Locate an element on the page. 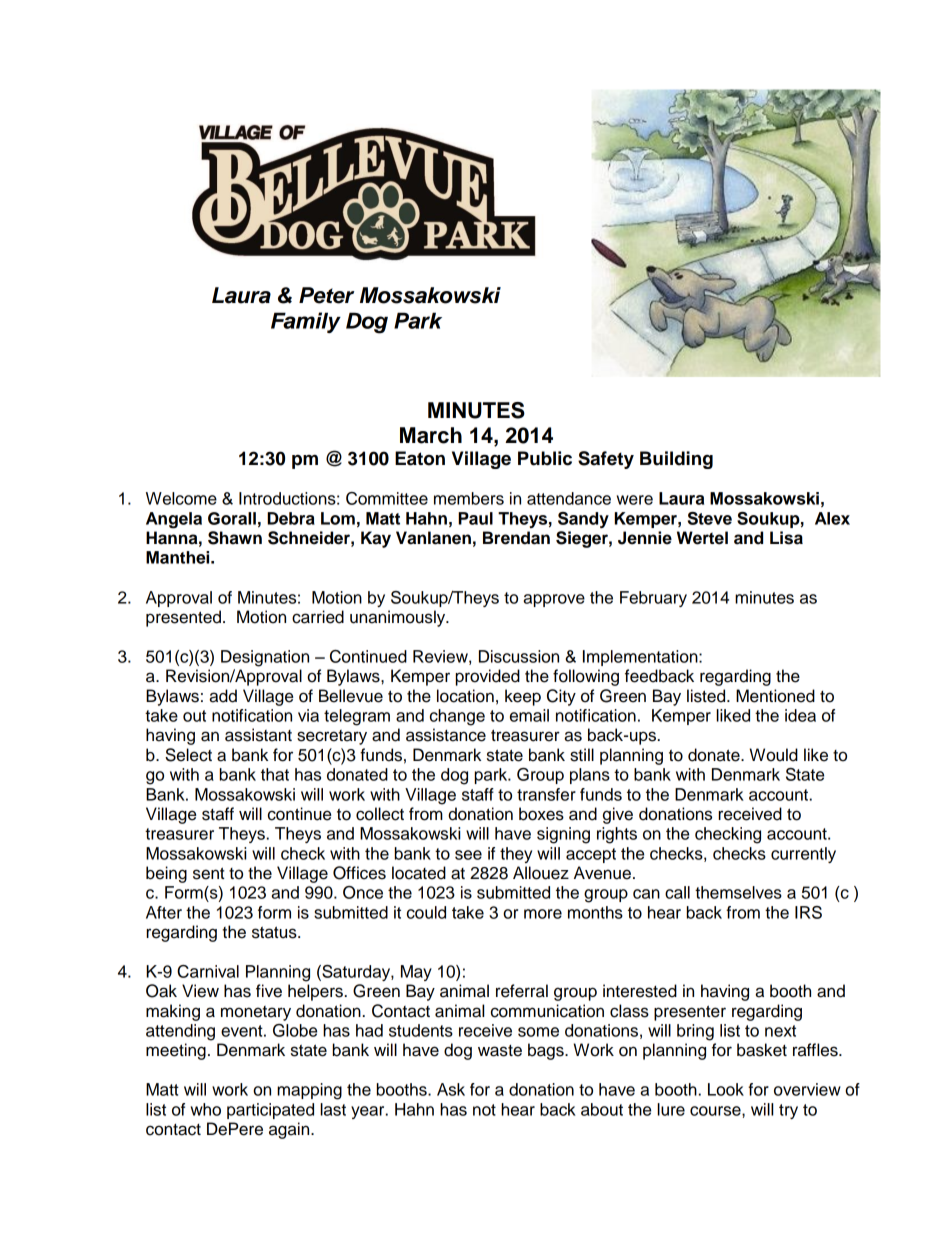 The image size is (952, 1233). participated is located at coordinates (270, 1111).
